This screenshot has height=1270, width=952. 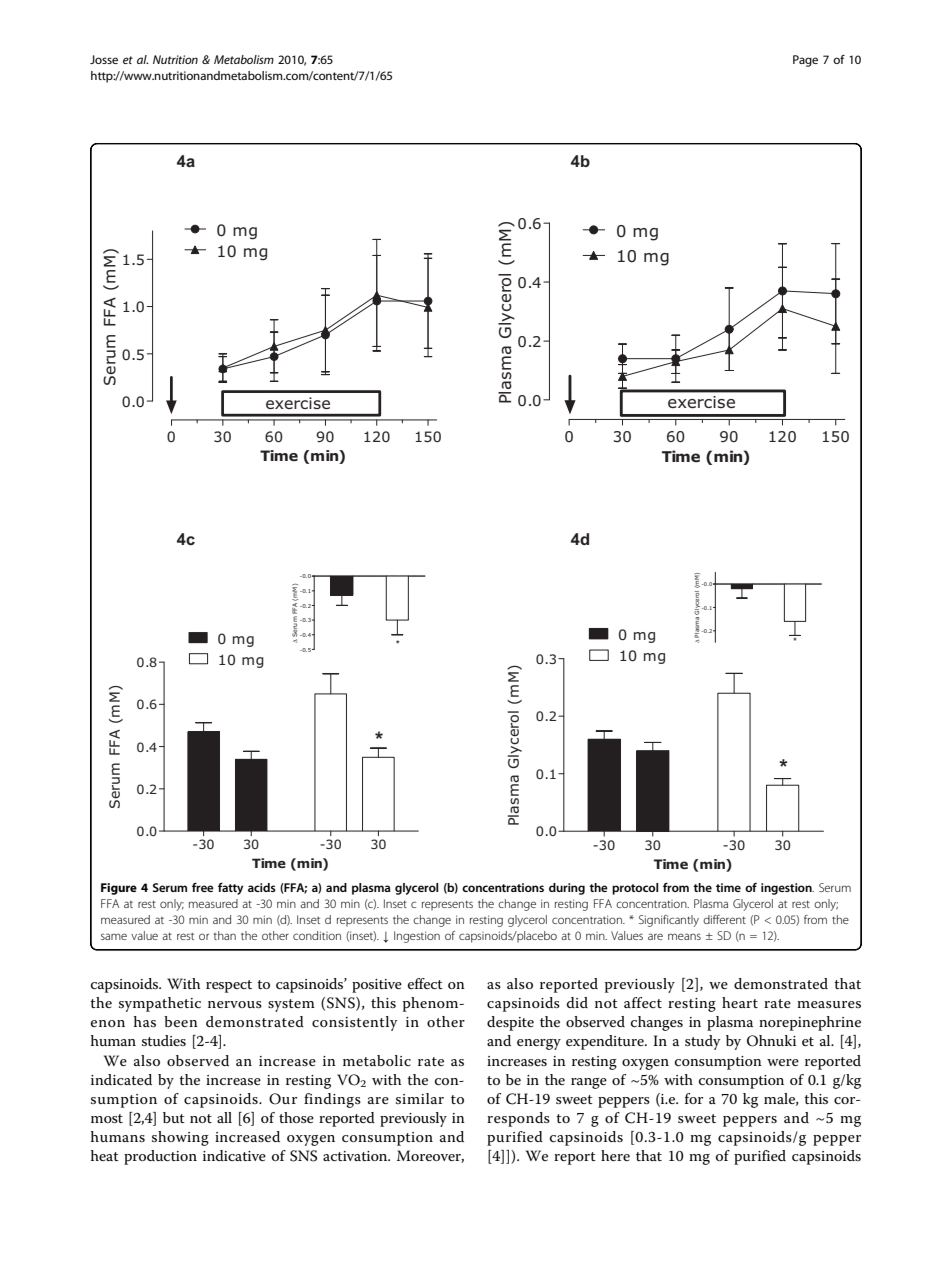 I want to click on different, so click(x=724, y=919).
